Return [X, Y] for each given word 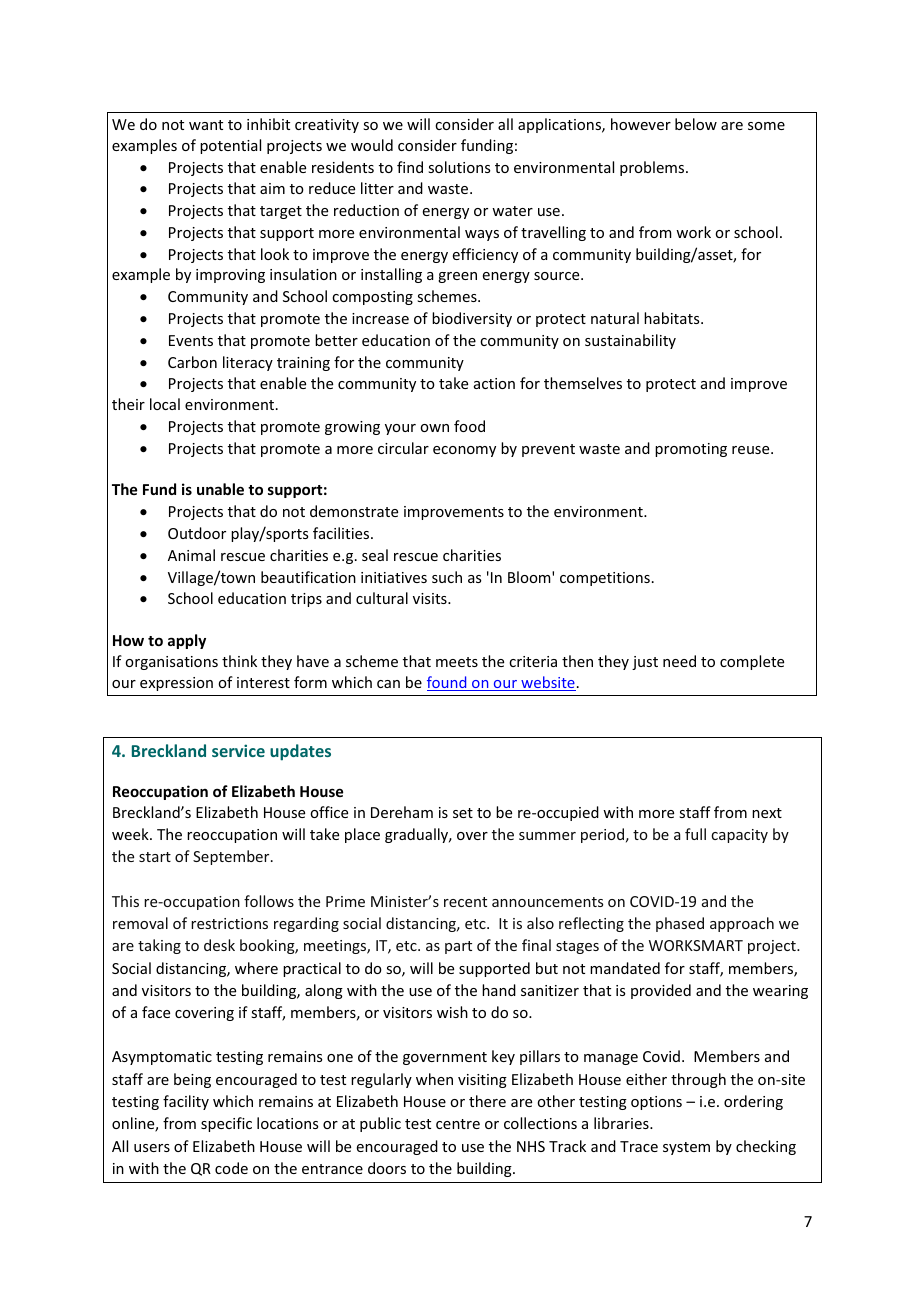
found [448, 683]
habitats [673, 318]
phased [680, 924]
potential [230, 146]
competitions [605, 579]
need [679, 661]
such [447, 577]
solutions [459, 167]
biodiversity [472, 319]
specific [226, 1124]
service [238, 750]
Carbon [192, 362]
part [458, 947]
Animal [191, 555]
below [696, 124]
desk [219, 945]
